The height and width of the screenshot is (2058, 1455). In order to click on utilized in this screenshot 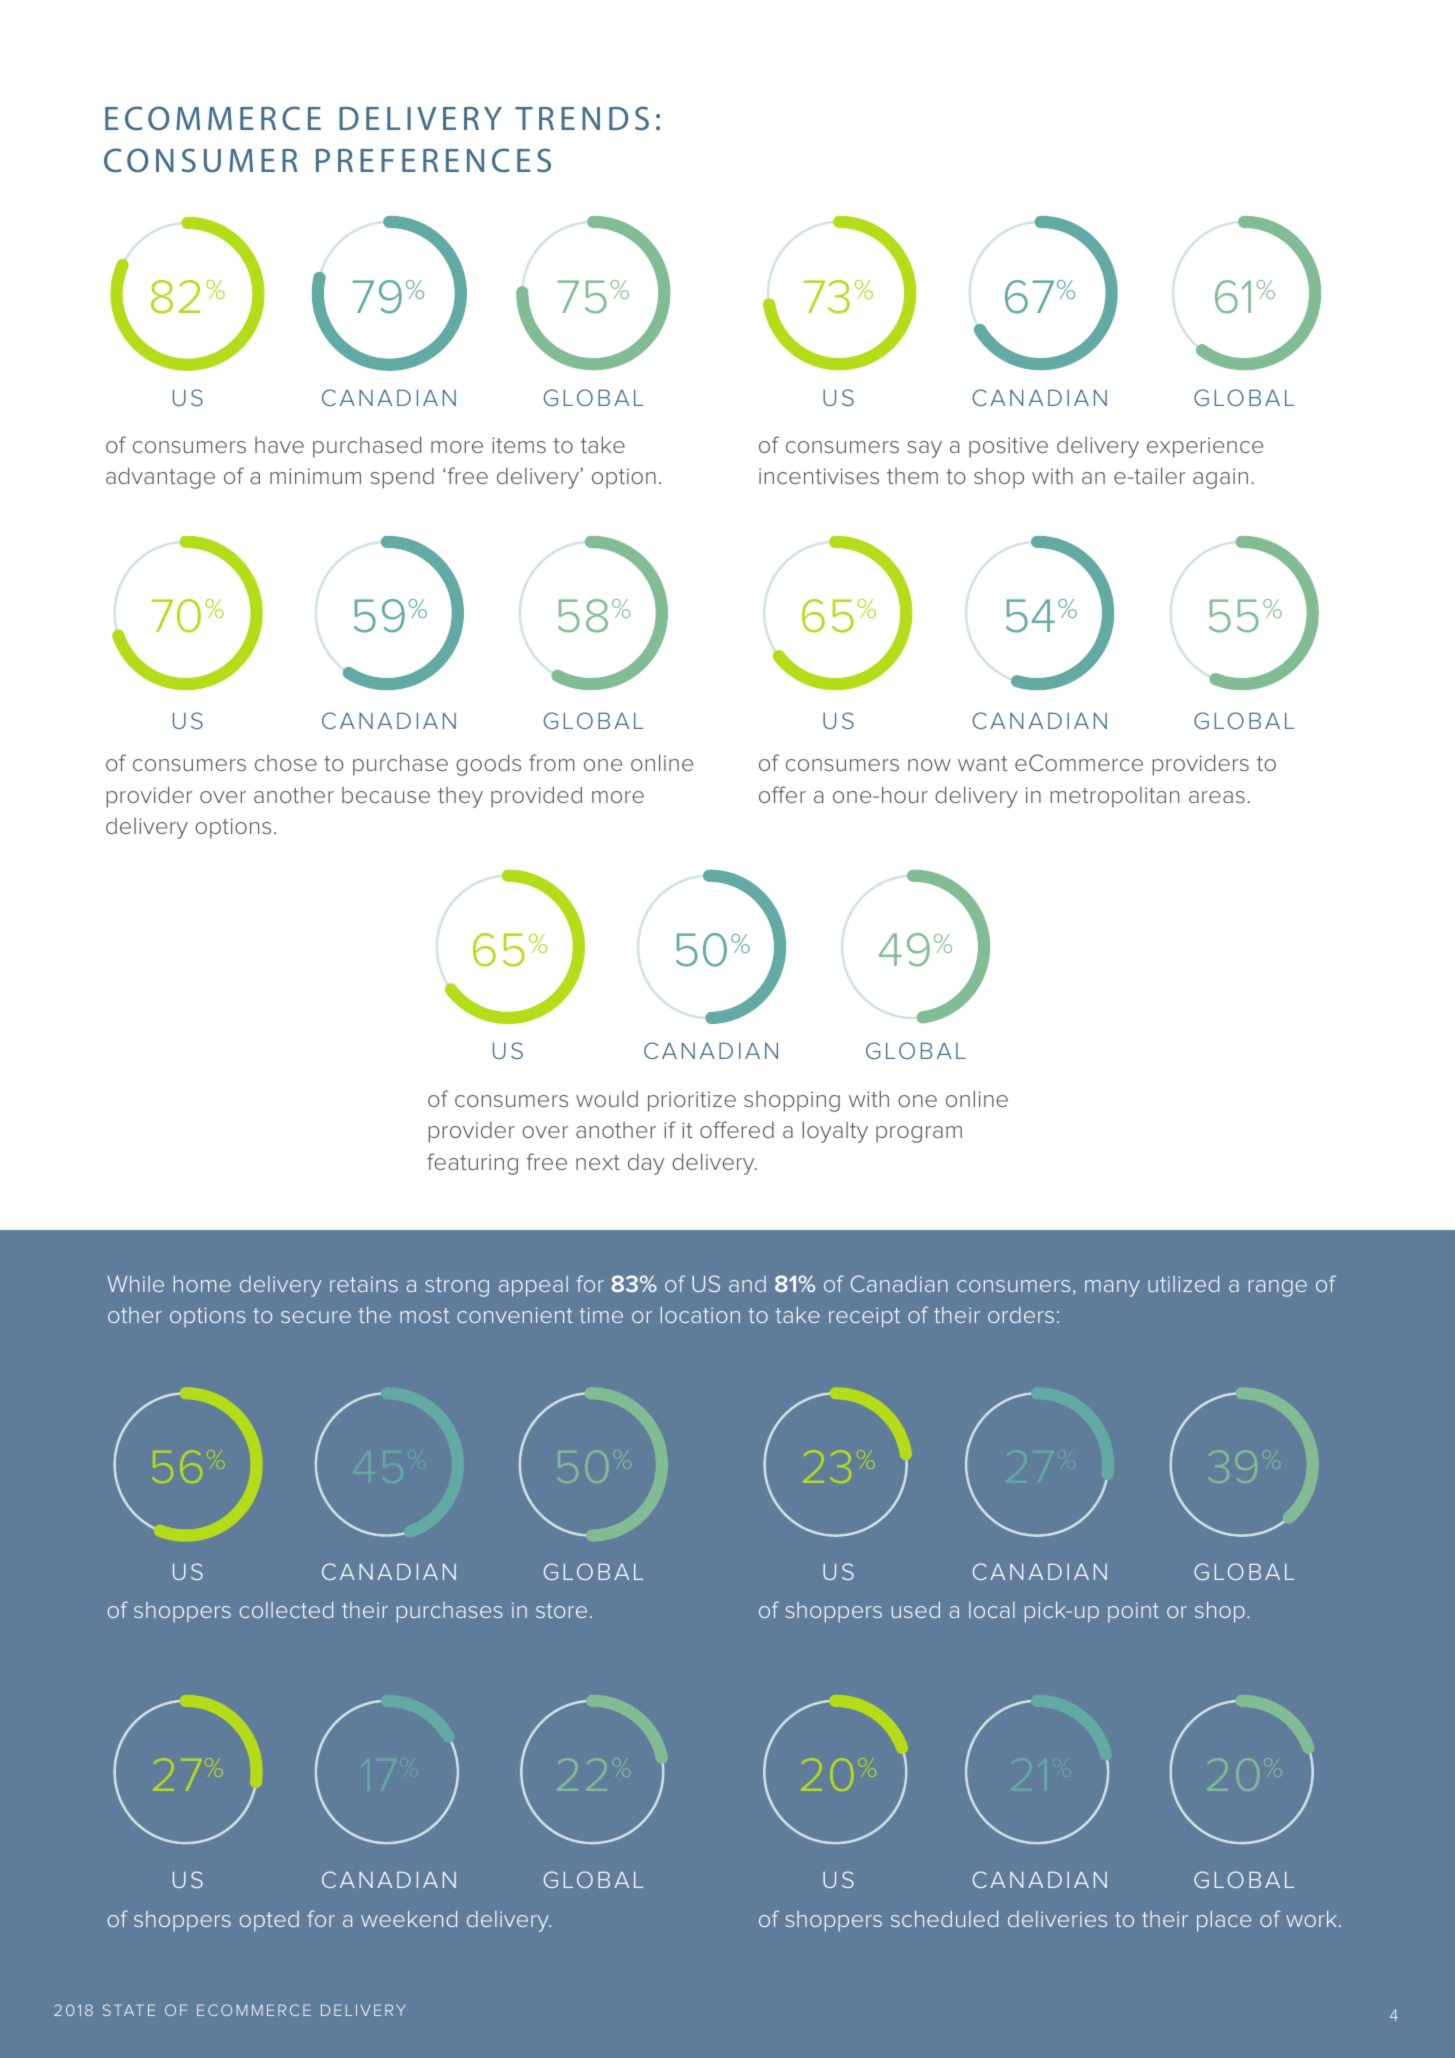, I will do `click(1183, 1284)`.
